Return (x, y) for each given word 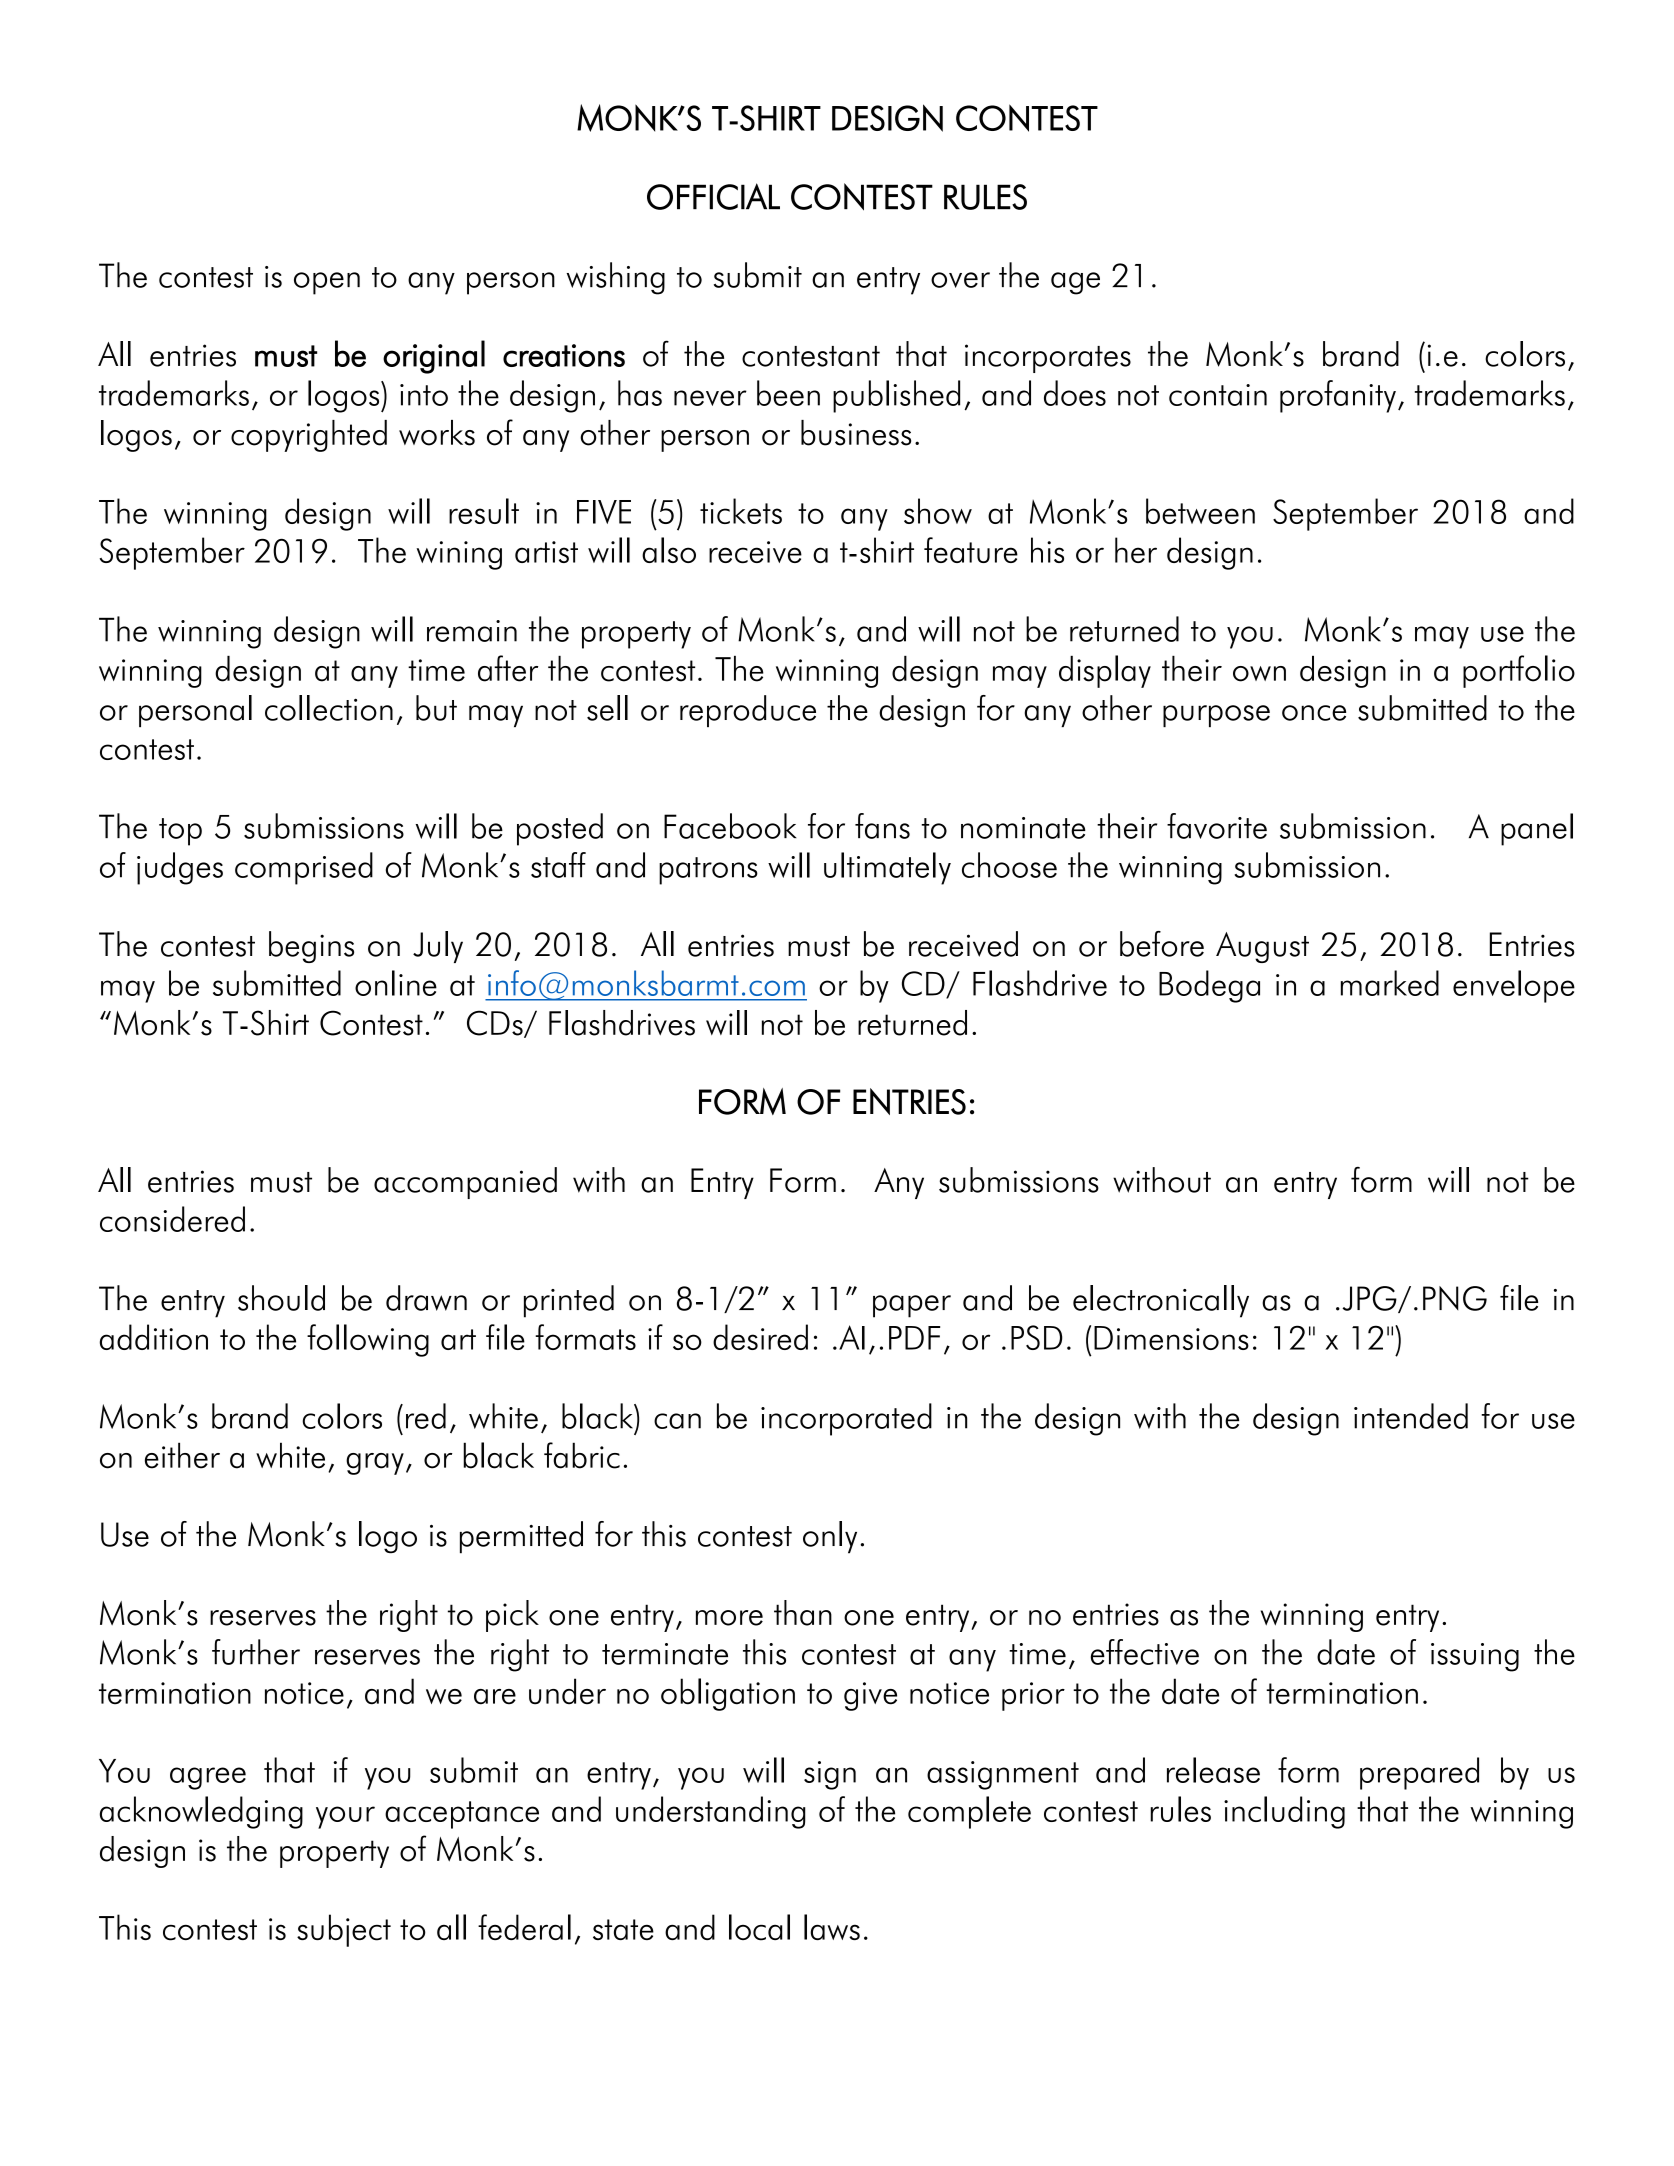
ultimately (887, 868)
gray (375, 1464)
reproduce (748, 711)
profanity (1338, 396)
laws (832, 1927)
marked (1390, 983)
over (960, 280)
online (396, 983)
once (1314, 713)
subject (344, 1930)
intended (1411, 1416)
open (327, 283)
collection (329, 708)
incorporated (846, 1419)
